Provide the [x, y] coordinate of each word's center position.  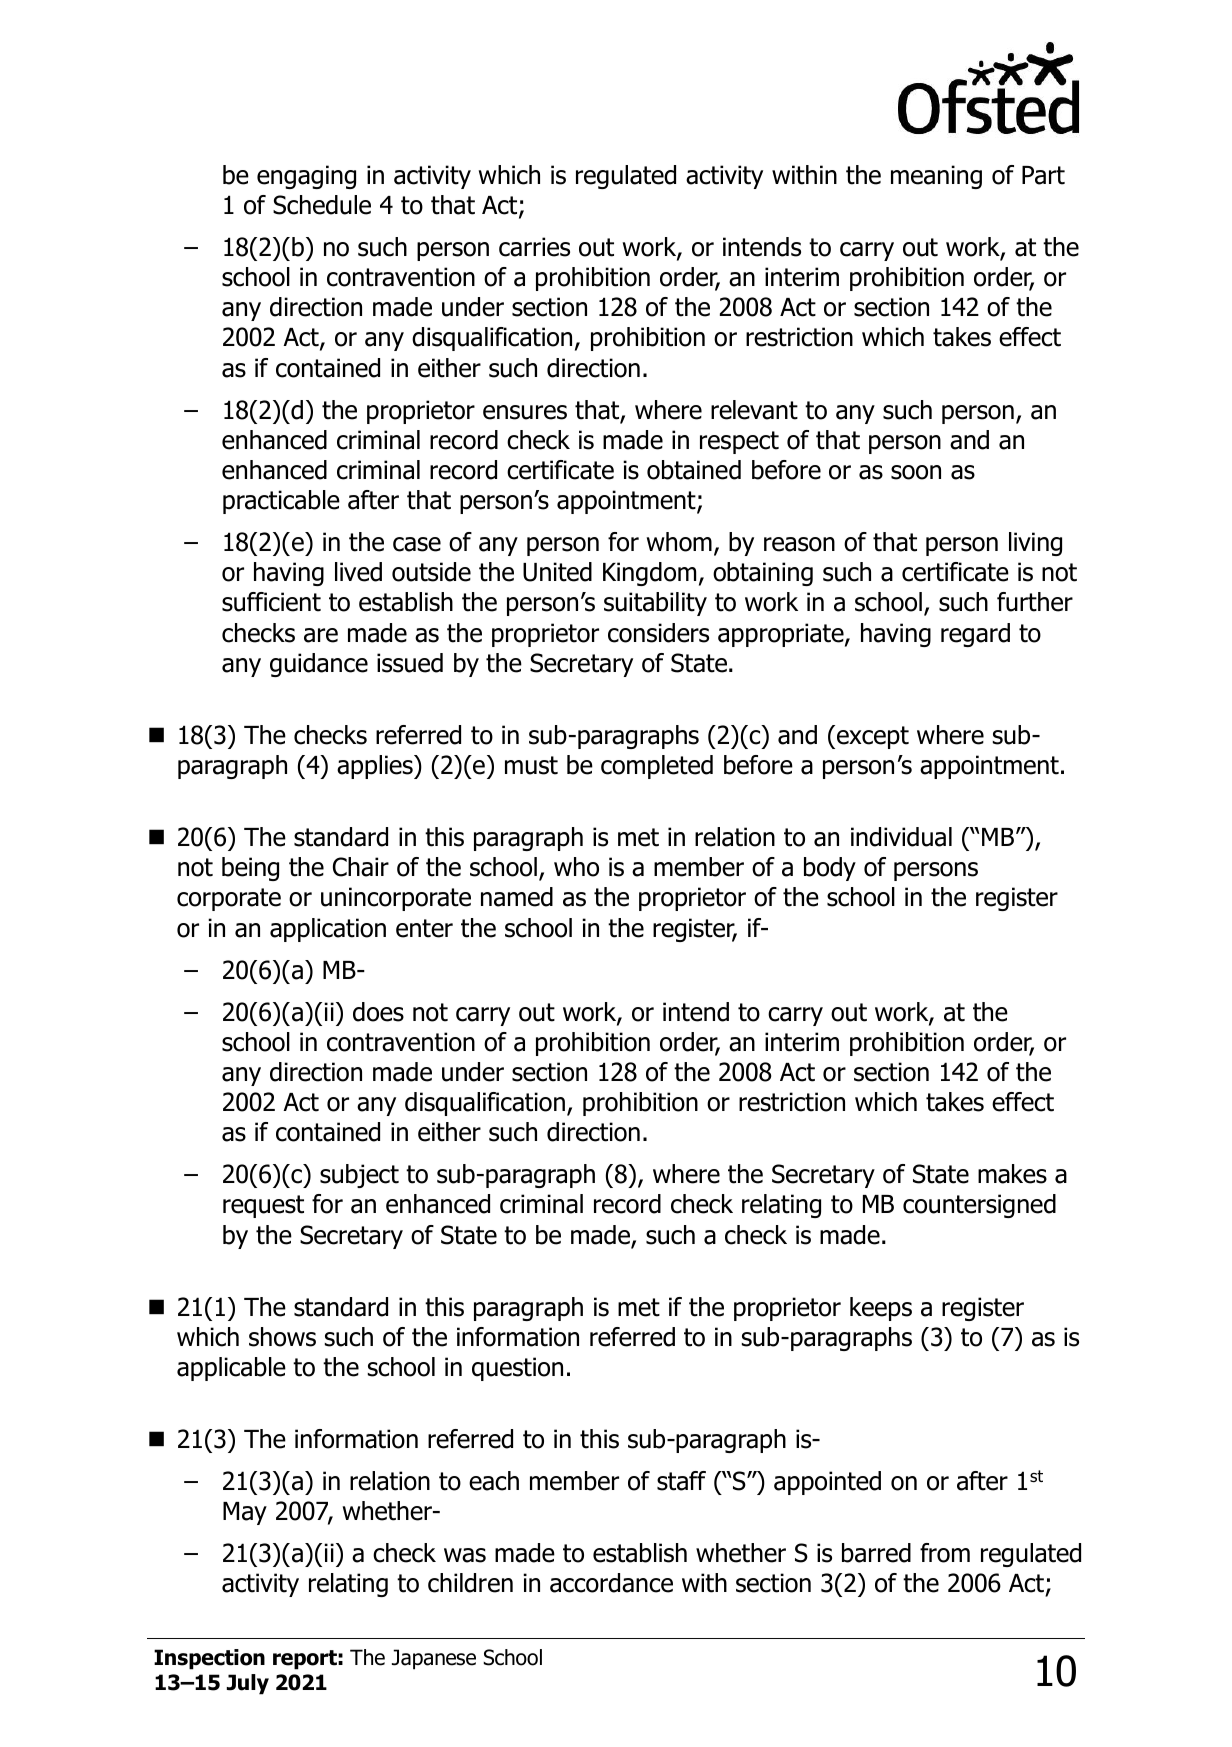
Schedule [322, 205]
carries [534, 247]
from [945, 1553]
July [248, 1684]
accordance [611, 1583]
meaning [936, 177]
